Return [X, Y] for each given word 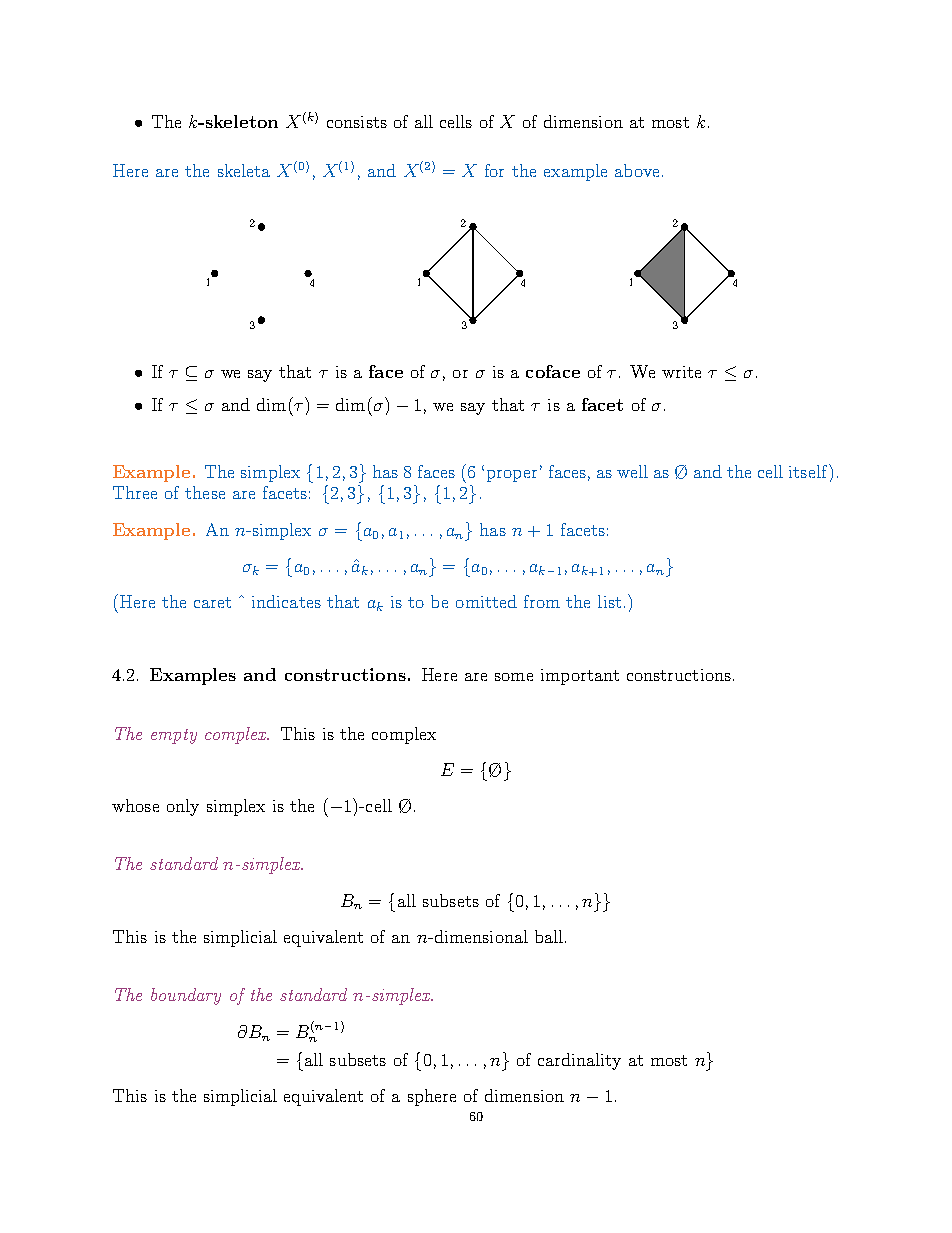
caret [212, 602]
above [637, 170]
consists [357, 122]
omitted [486, 601]
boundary [186, 996]
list [609, 601]
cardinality [579, 1061]
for [494, 170]
